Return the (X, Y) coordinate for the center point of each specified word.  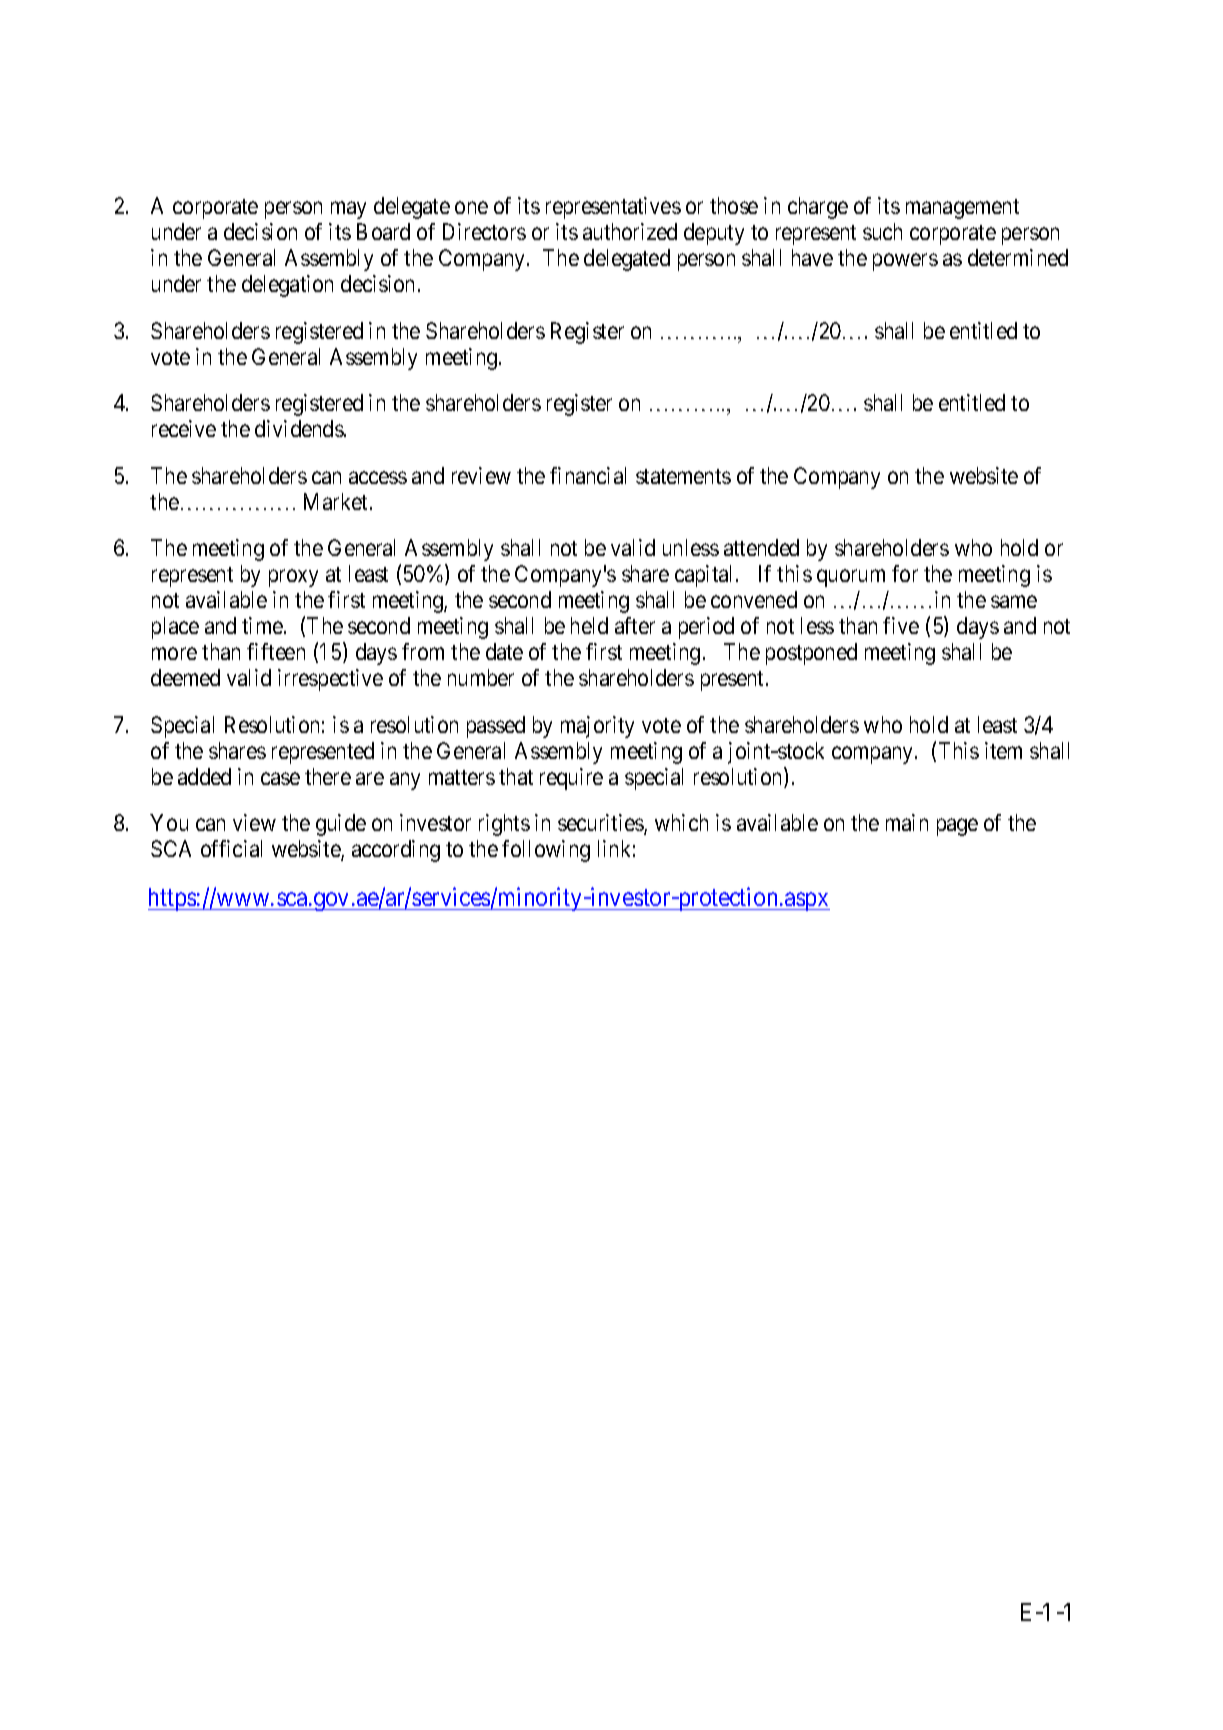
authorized (630, 231)
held (589, 625)
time (262, 625)
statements (683, 476)
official (231, 848)
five (901, 625)
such (882, 231)
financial (588, 475)
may (348, 210)
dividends (299, 428)
